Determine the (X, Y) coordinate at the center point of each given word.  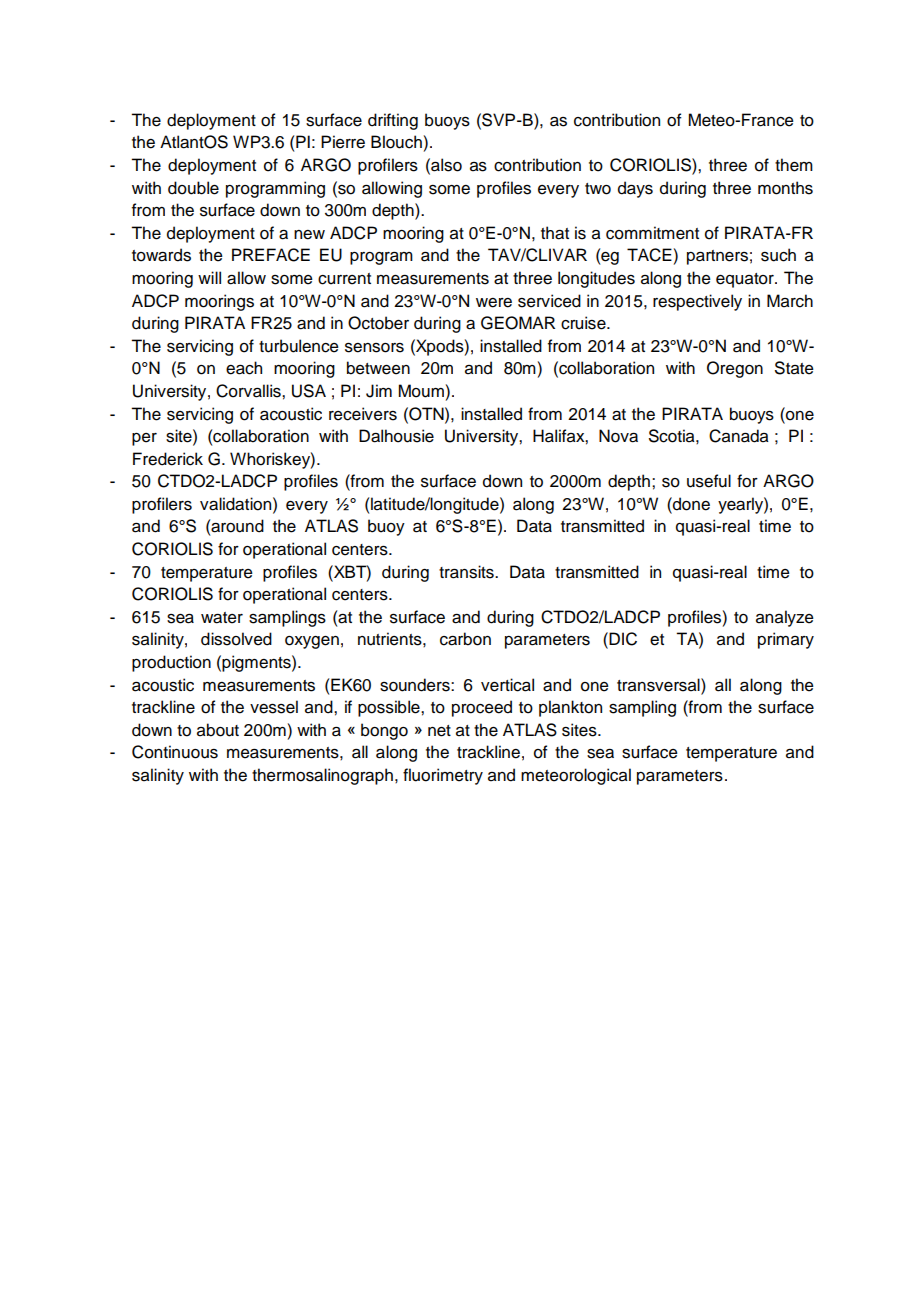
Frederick (168, 459)
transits (467, 572)
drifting (393, 121)
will (209, 277)
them (794, 165)
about (218, 730)
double (193, 188)
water (222, 618)
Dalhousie (396, 436)
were (494, 303)
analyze (785, 618)
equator (746, 280)
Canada (739, 436)
